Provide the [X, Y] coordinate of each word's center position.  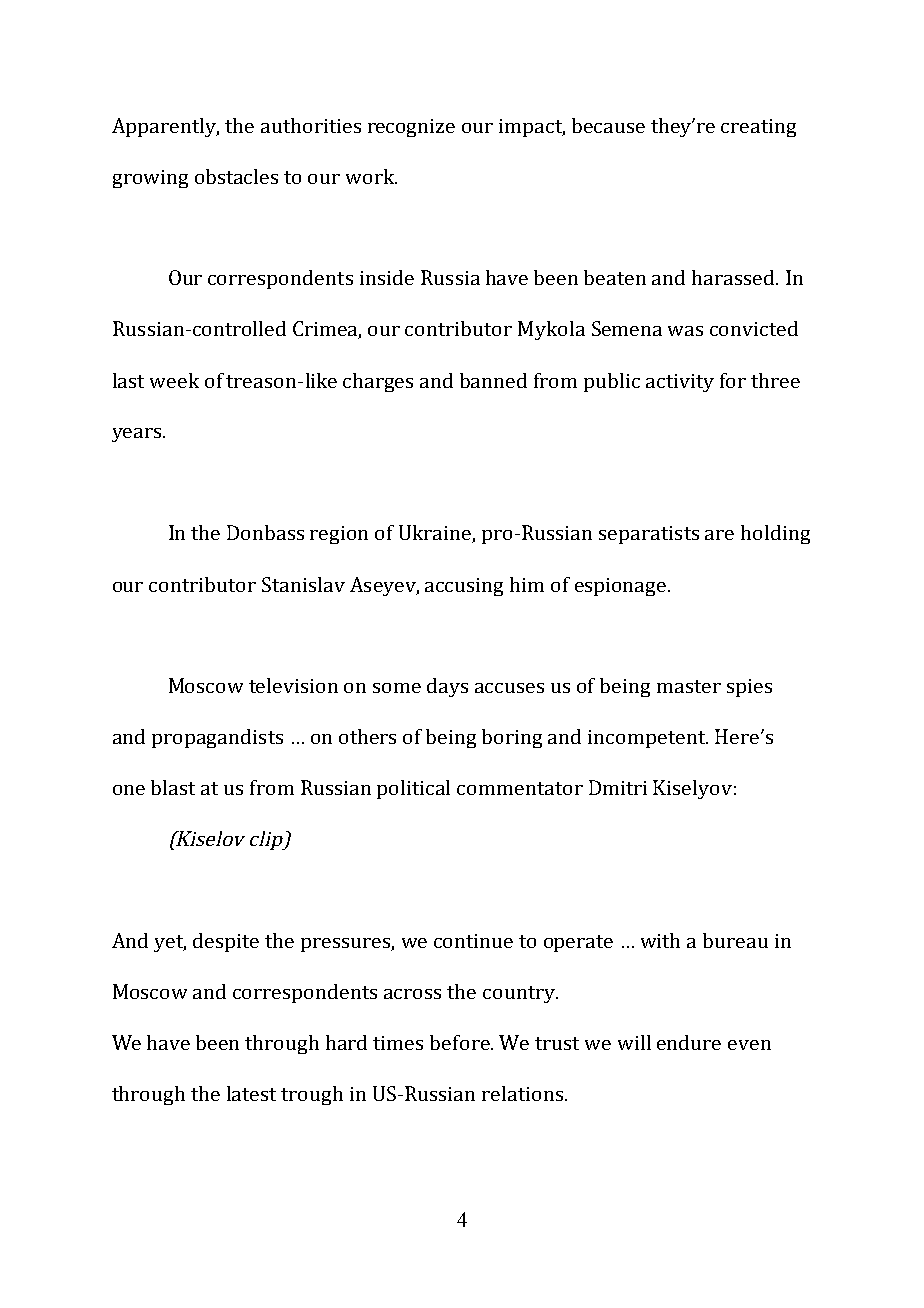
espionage [622, 587]
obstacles [236, 176]
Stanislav [303, 584]
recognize [411, 128]
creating [758, 128]
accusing [464, 587]
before [461, 1042]
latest [251, 1093]
